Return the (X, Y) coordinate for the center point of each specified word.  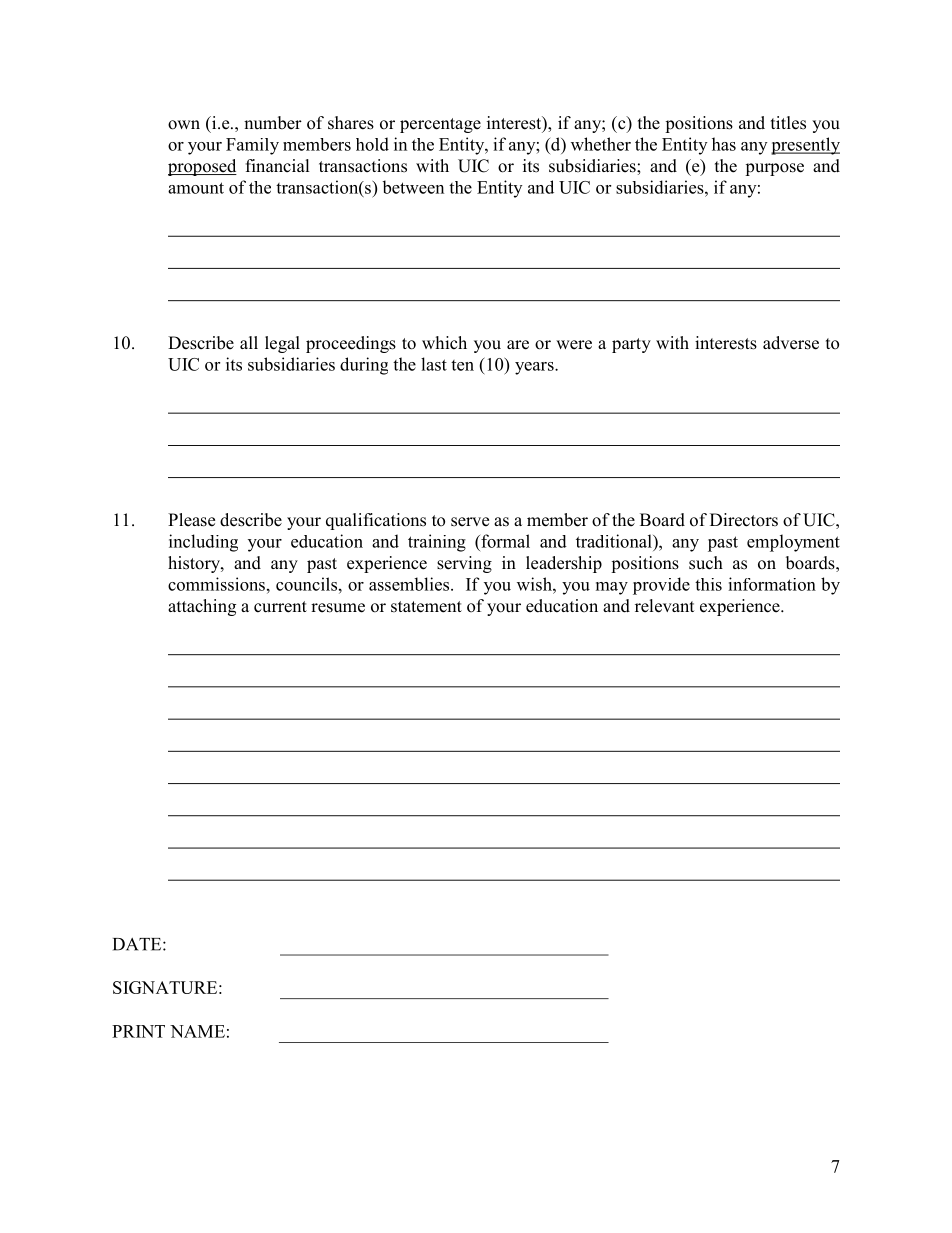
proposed (202, 167)
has (724, 144)
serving (464, 564)
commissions (216, 584)
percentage (440, 125)
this (708, 584)
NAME (197, 1031)
